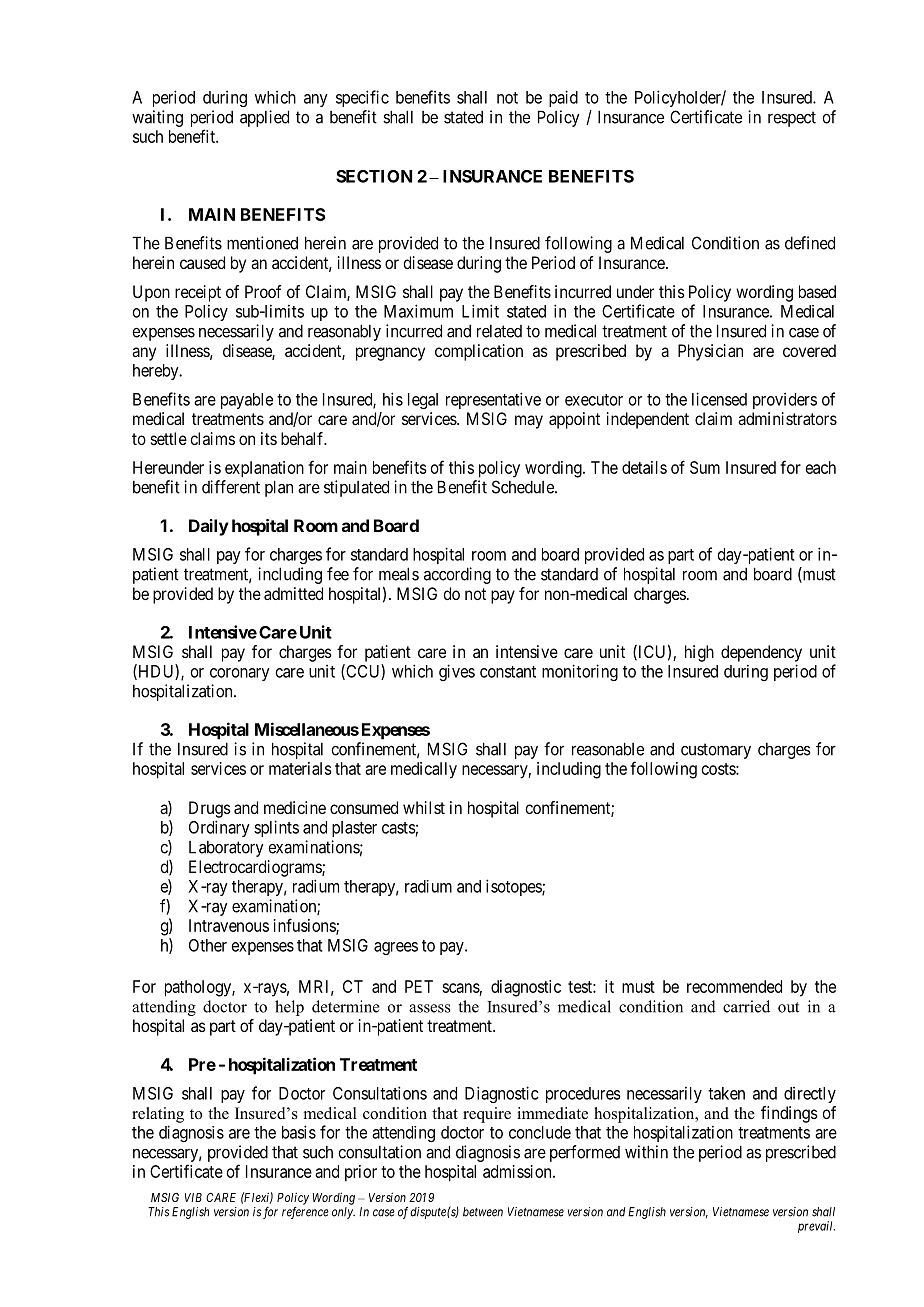 The height and width of the screenshot is (1307, 924). Describe the element at coordinates (264, 118) in the screenshot. I see `applied` at that location.
